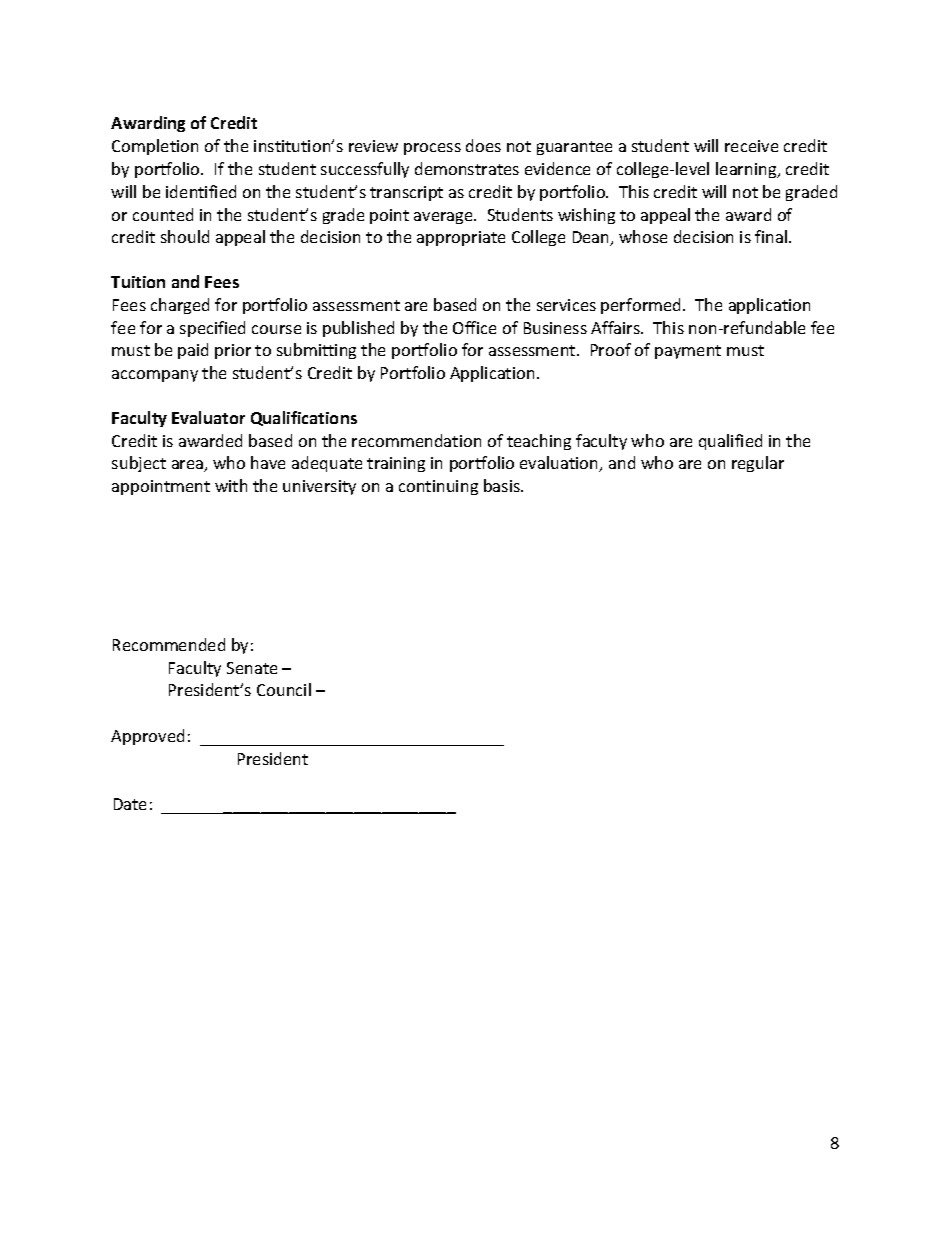  Describe the element at coordinates (201, 191) in the document. I see `identified` at that location.
